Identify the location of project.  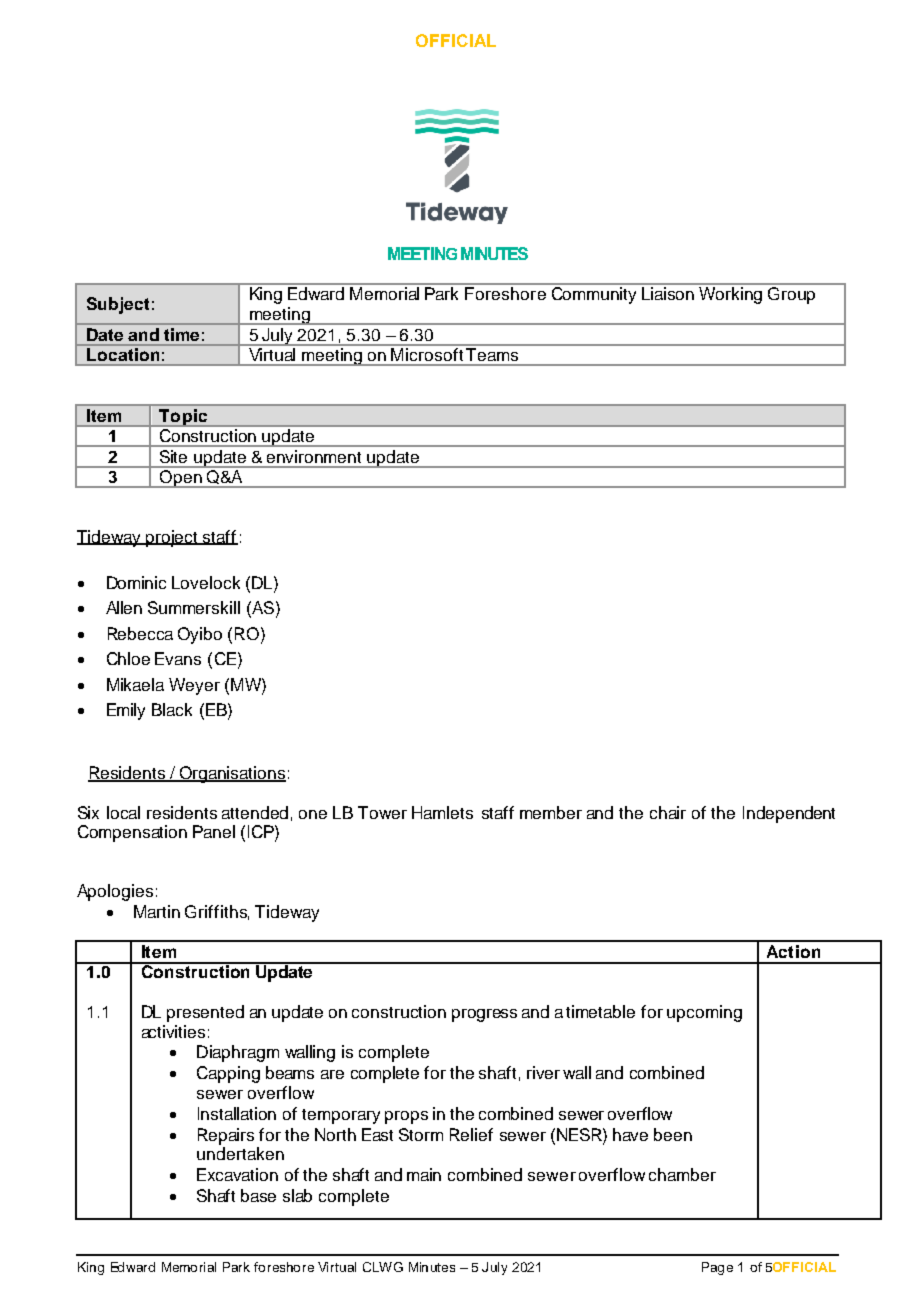
(172, 538).
